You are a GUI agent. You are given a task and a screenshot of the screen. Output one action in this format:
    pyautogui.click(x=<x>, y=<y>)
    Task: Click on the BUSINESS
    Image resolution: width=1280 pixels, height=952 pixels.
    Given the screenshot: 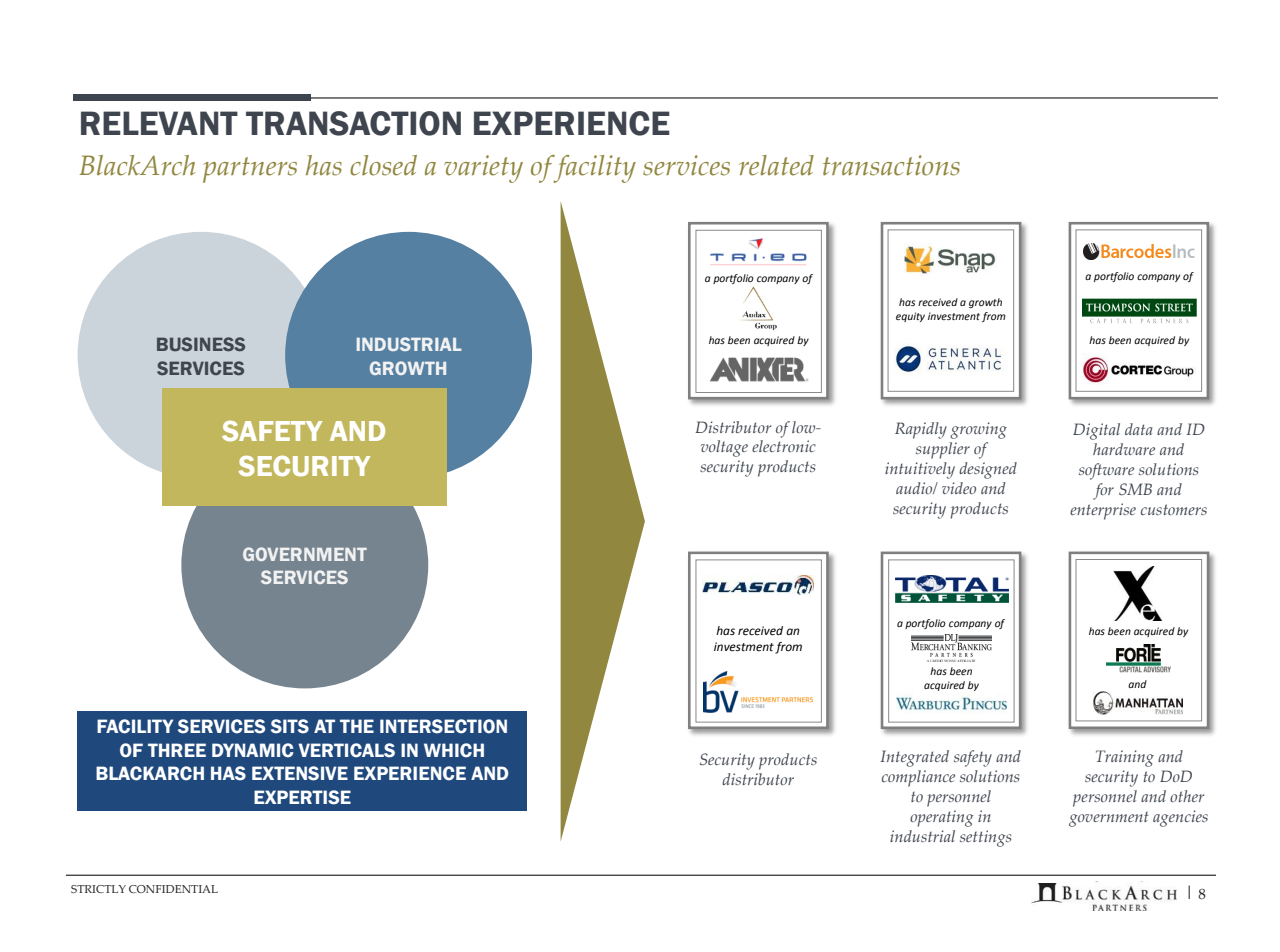 What is the action you would take?
    pyautogui.click(x=201, y=344)
